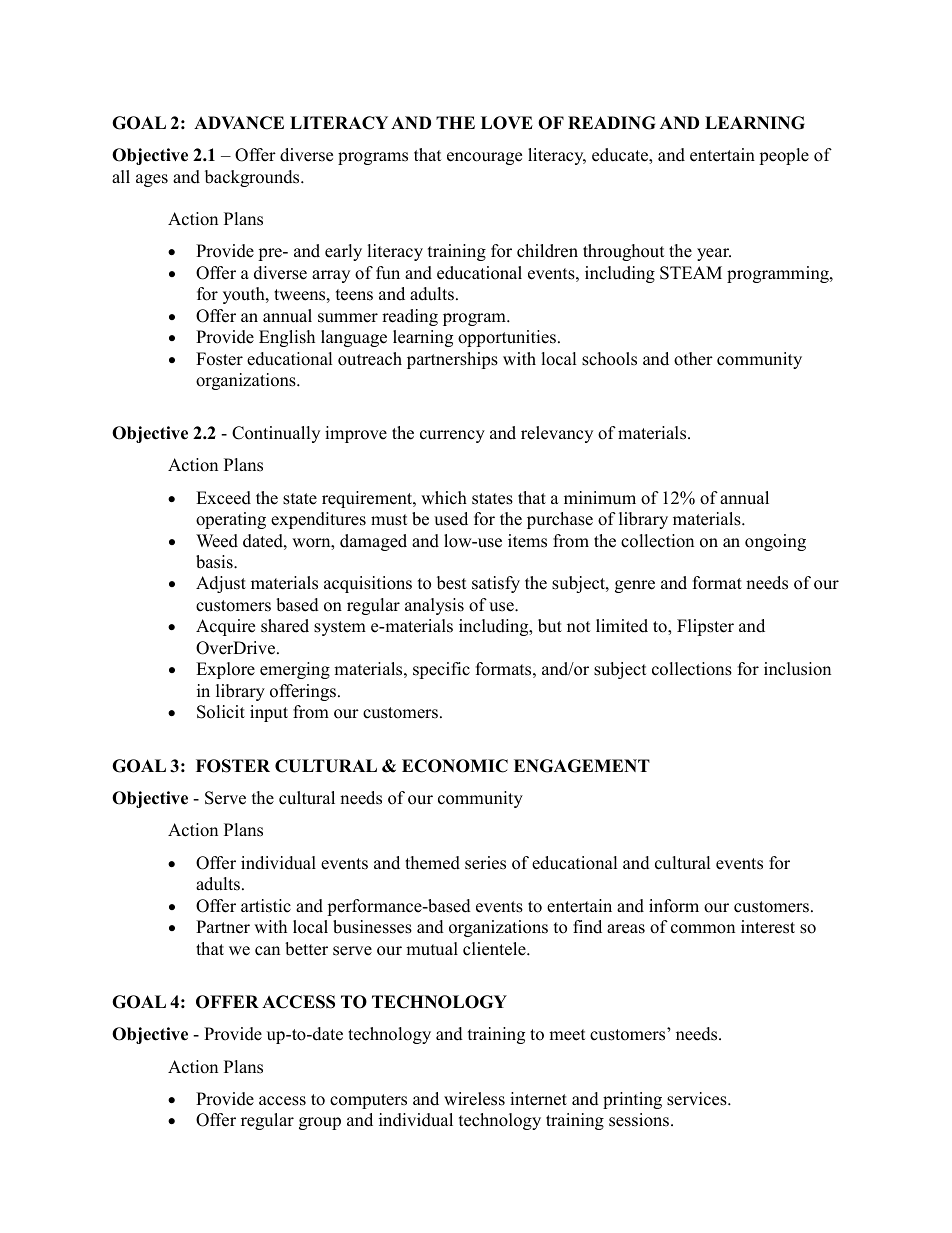 This screenshot has height=1233, width=952. Describe the element at coordinates (225, 627) in the screenshot. I see `Acquire` at that location.
